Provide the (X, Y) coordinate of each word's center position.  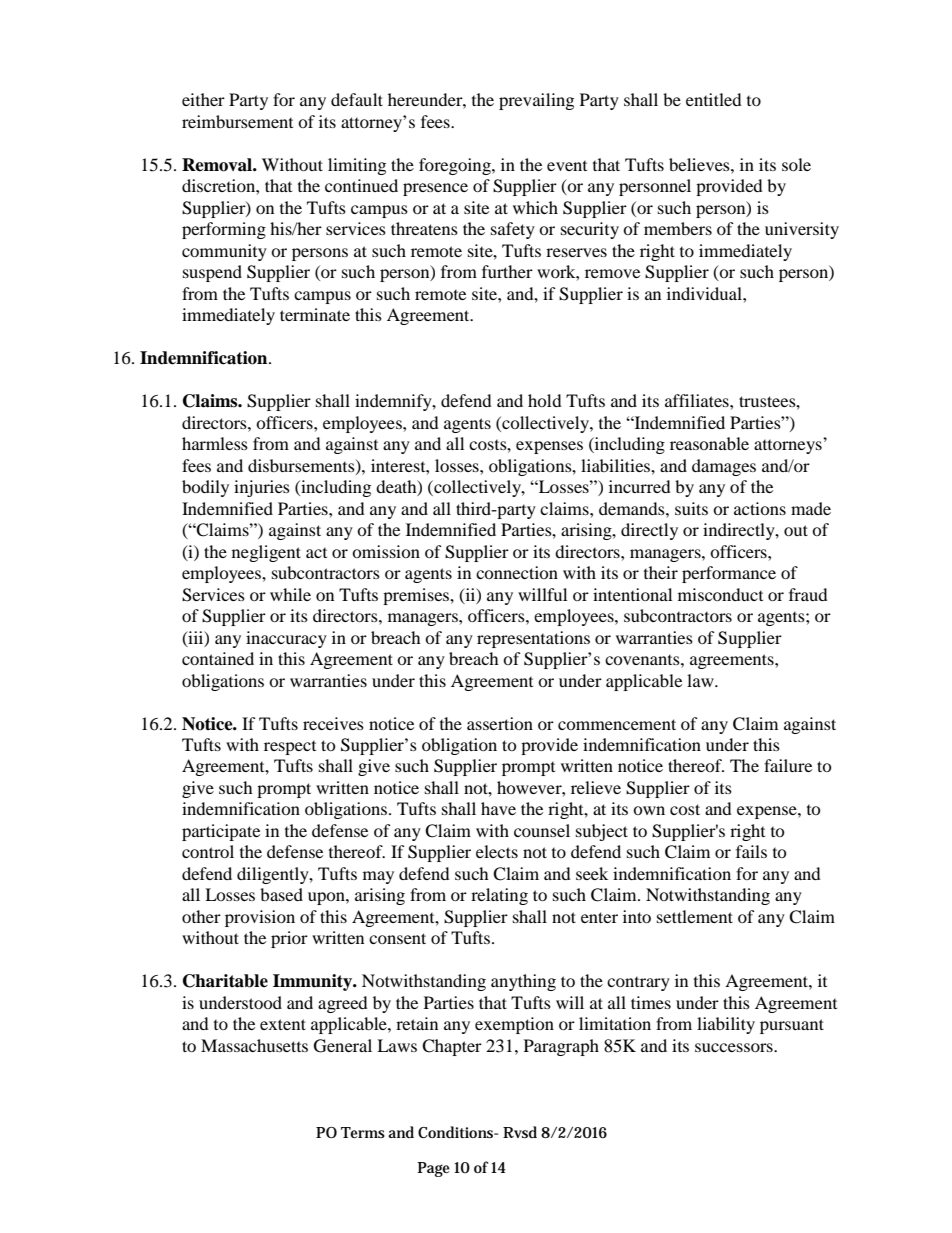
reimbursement (237, 121)
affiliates (698, 400)
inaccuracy (286, 639)
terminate (315, 314)
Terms (363, 1132)
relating (499, 896)
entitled (714, 99)
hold (545, 400)
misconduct (720, 594)
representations (533, 639)
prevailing (536, 101)
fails (751, 851)
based (281, 894)
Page (434, 1169)
